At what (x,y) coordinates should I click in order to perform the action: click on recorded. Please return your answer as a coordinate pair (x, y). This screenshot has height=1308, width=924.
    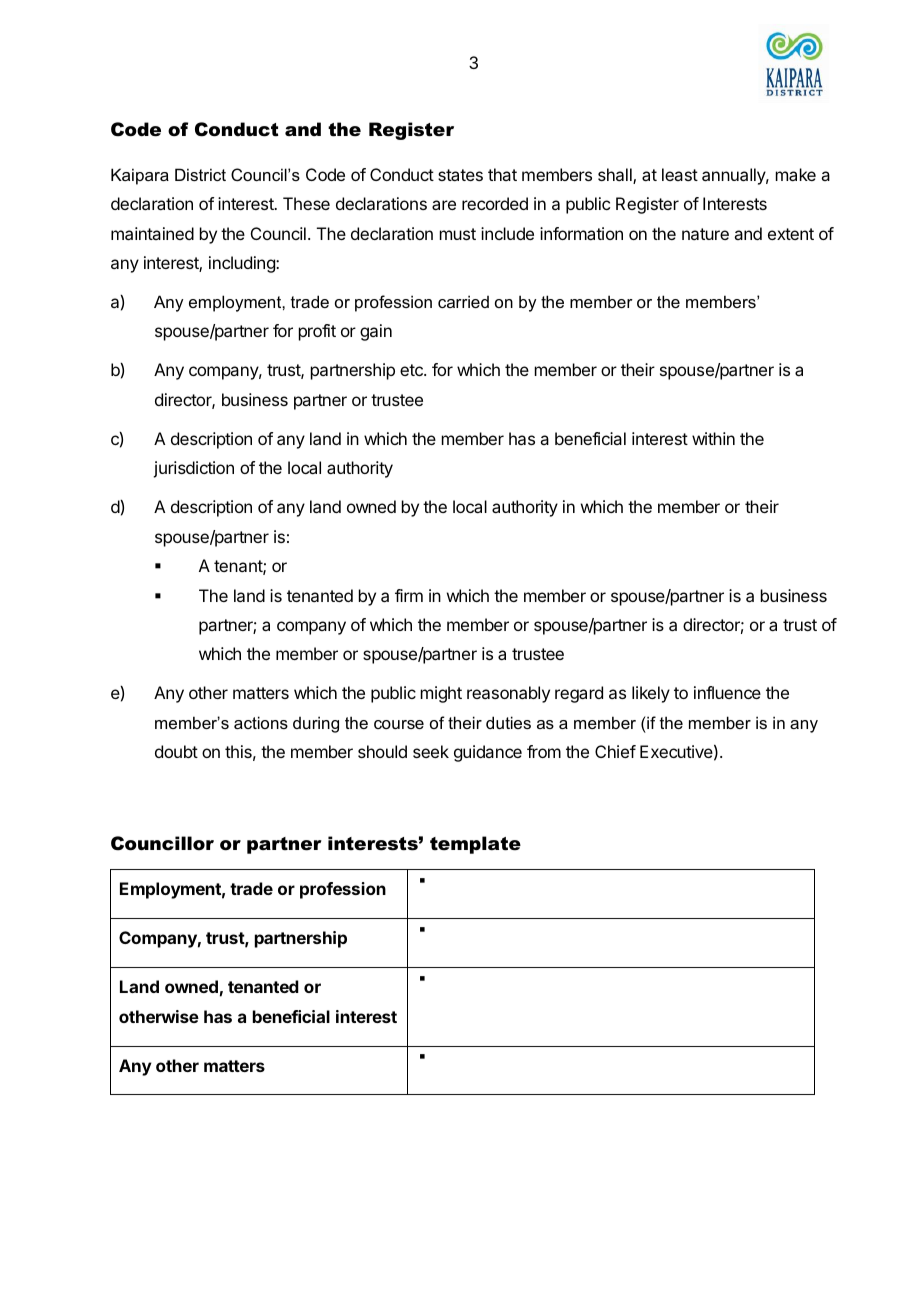
    Looking at the image, I should click on (495, 203).
